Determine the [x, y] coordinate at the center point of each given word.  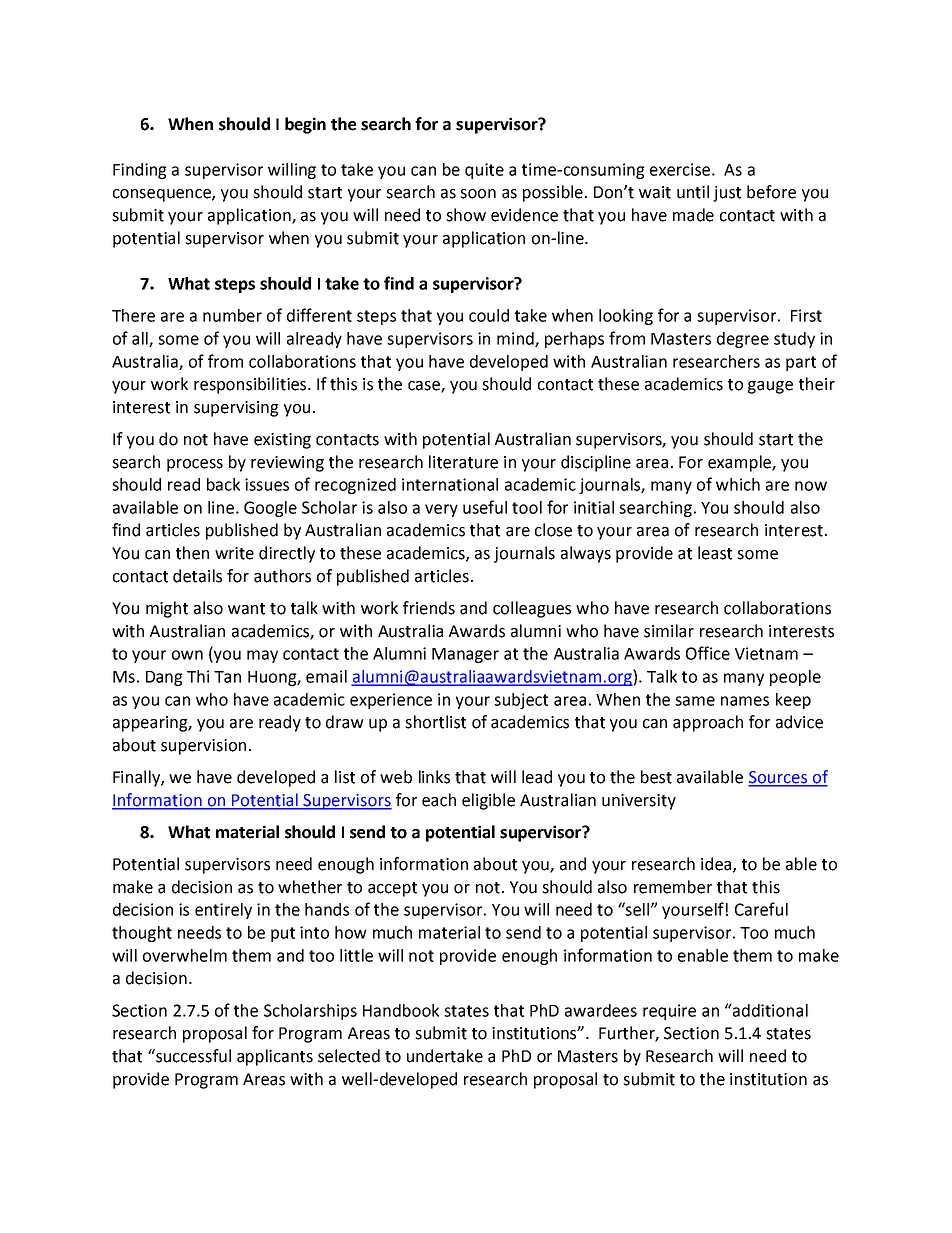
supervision [203, 747]
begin [305, 125]
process [195, 465]
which [738, 484]
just [727, 194]
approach [708, 723]
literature [463, 462]
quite [484, 171]
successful [192, 1056]
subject [521, 701]
